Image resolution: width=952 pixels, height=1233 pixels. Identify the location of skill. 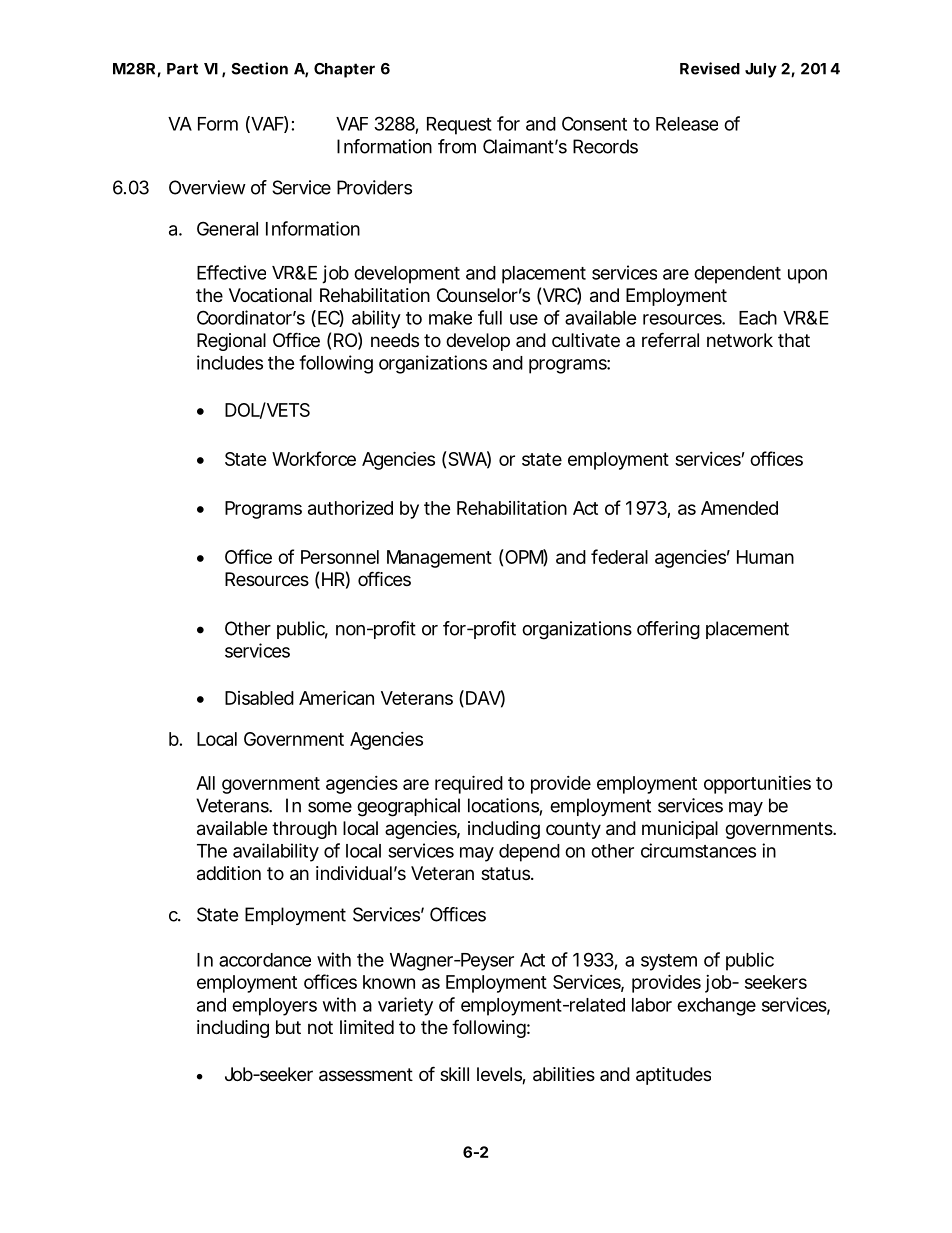
(454, 1074).
